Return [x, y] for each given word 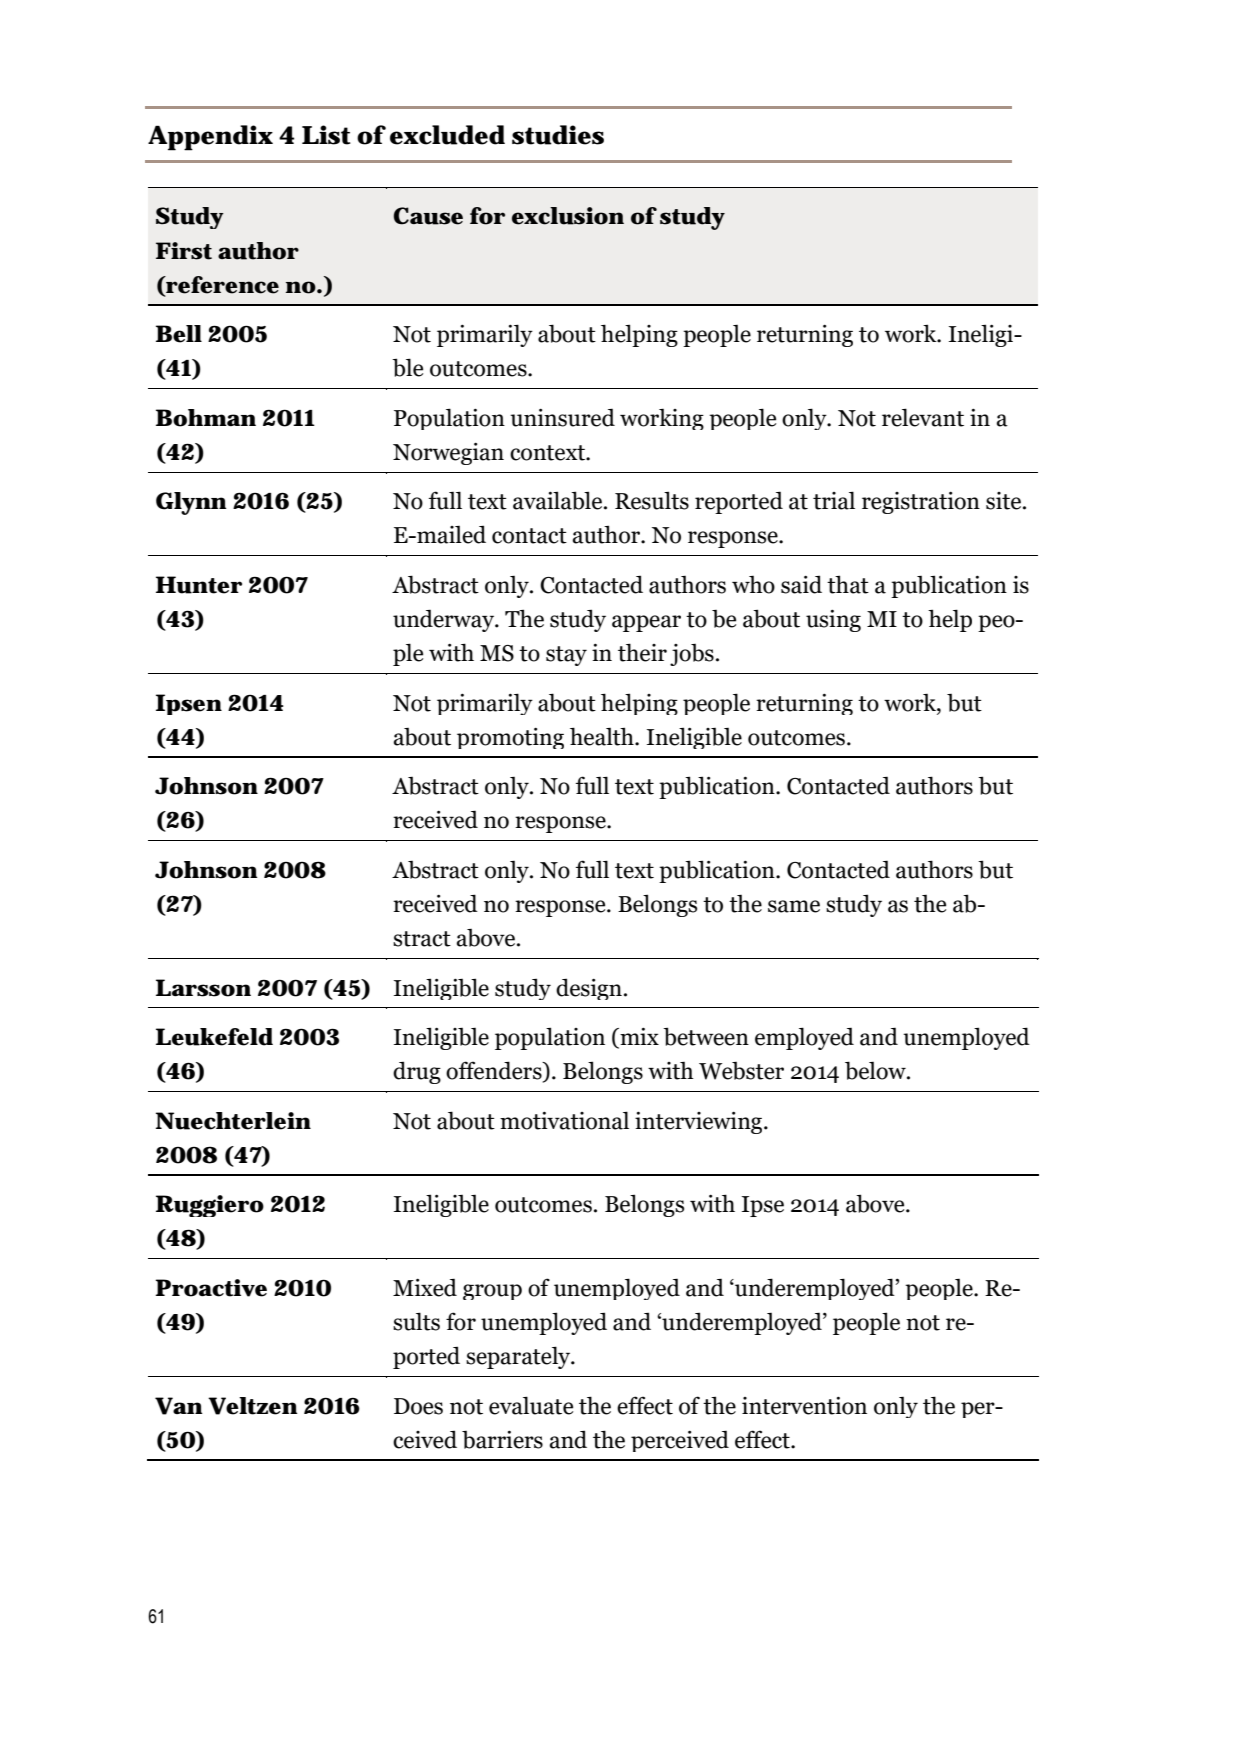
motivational [564, 1120]
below [876, 1070]
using [833, 621]
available [559, 500]
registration [921, 503]
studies [558, 135]
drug [417, 1072]
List [326, 135]
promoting [510, 738]
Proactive [211, 1288]
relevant [923, 417]
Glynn [191, 503]
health [603, 736]
